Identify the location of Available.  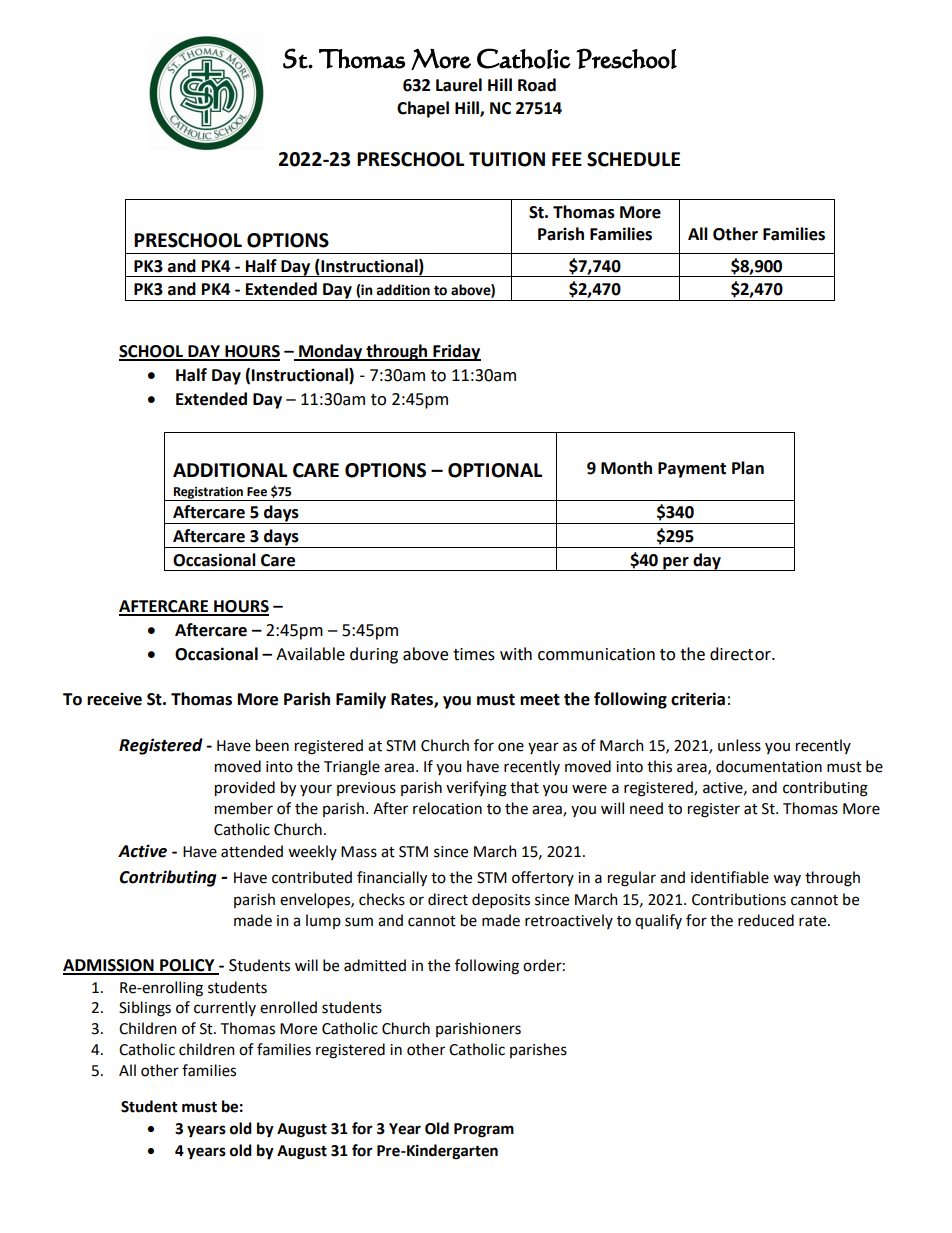
(310, 654).
